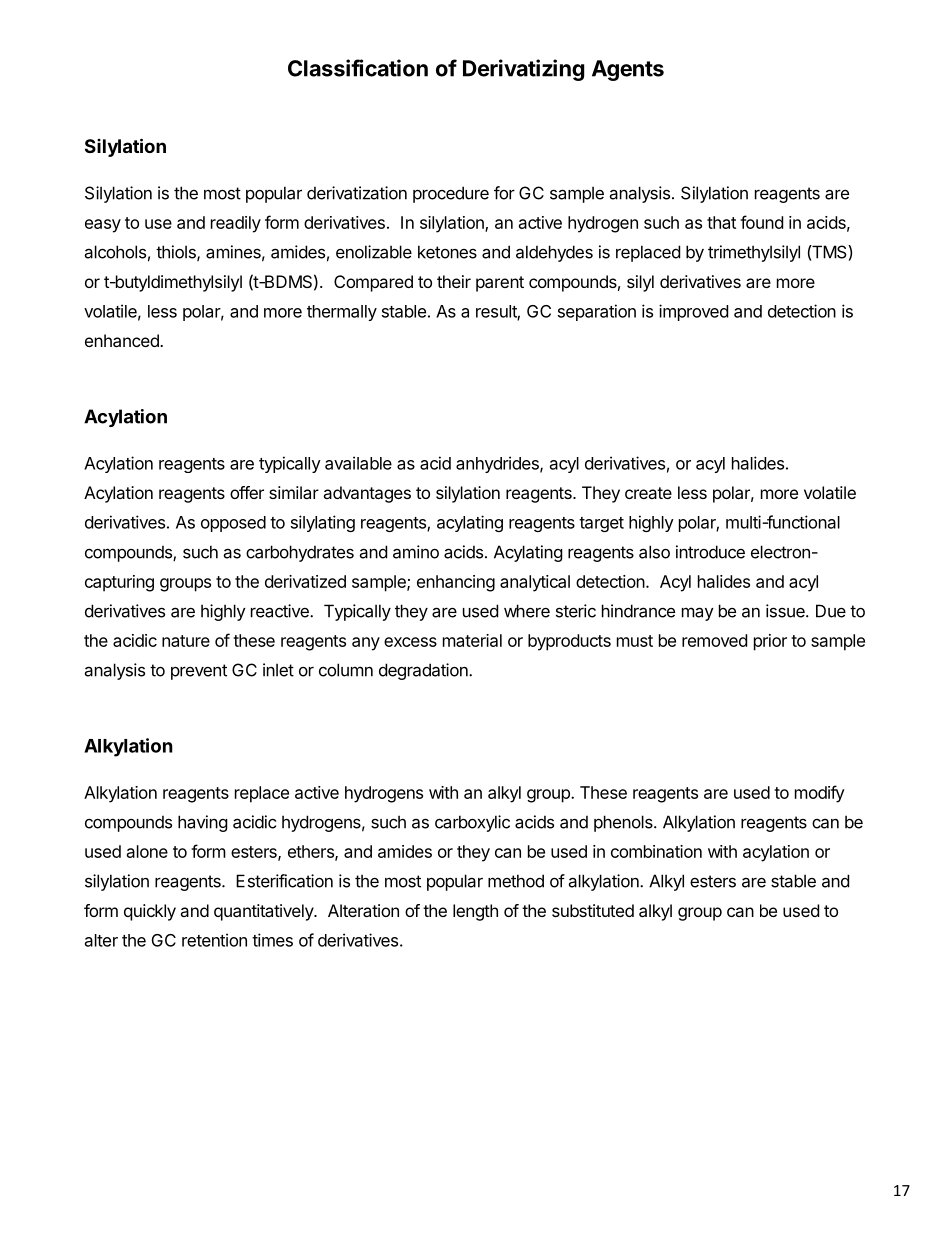 The width and height of the page is (952, 1233). Describe the element at coordinates (761, 222) in the page. I see `found` at that location.
